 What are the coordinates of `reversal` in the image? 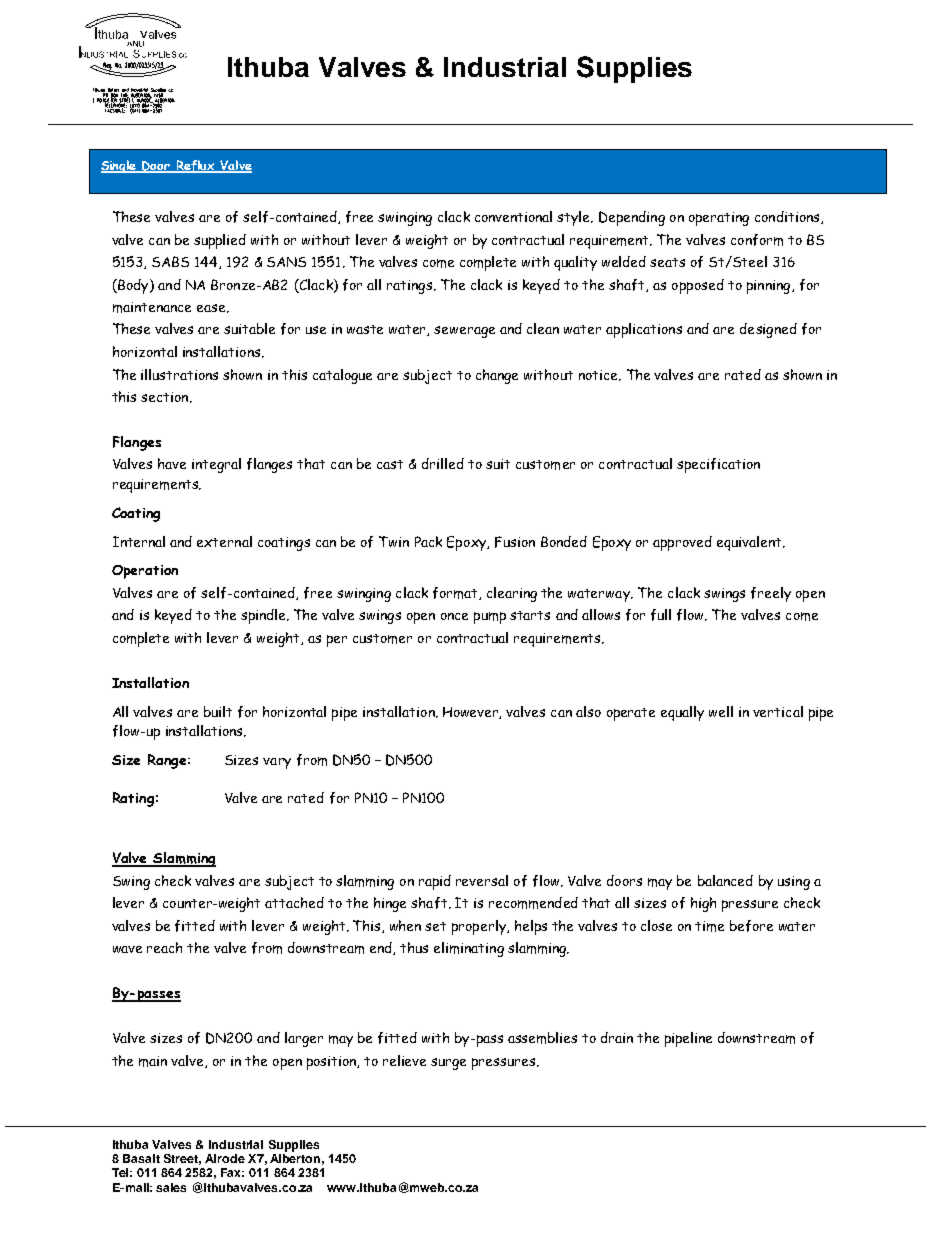 It's located at (482, 880).
